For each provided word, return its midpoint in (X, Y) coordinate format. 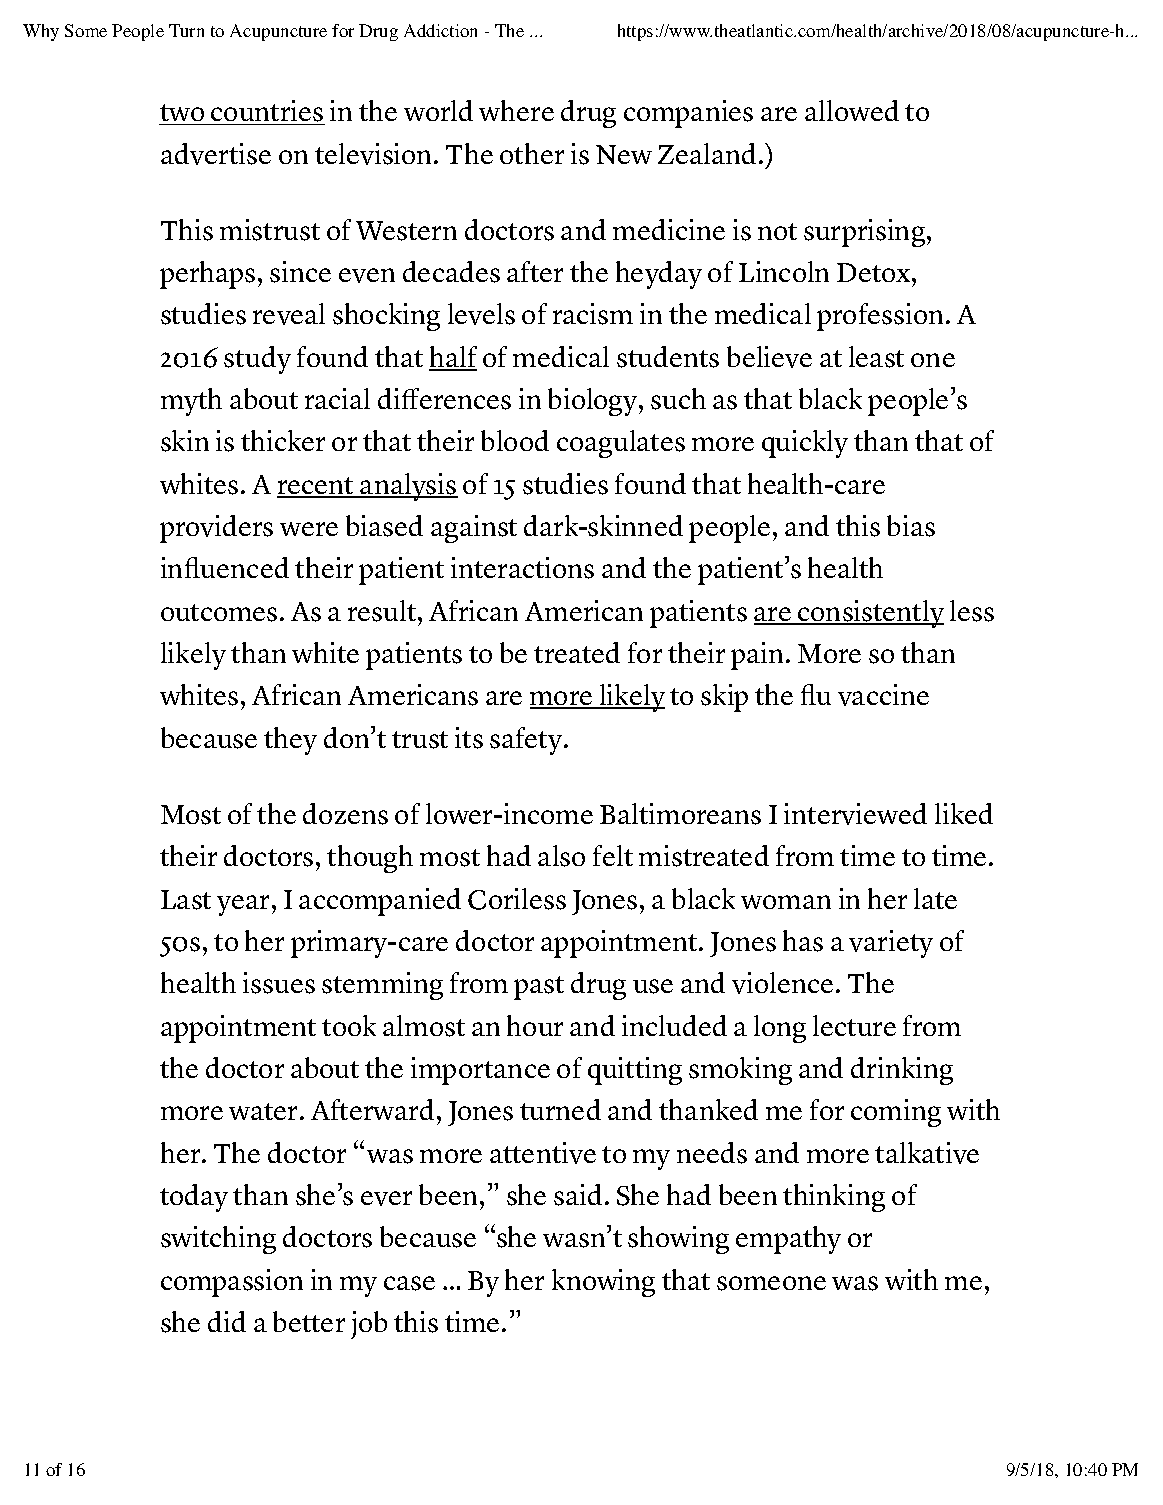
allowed (852, 110)
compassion (232, 1283)
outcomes (219, 613)
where (516, 110)
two (183, 114)
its (469, 738)
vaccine (883, 695)
